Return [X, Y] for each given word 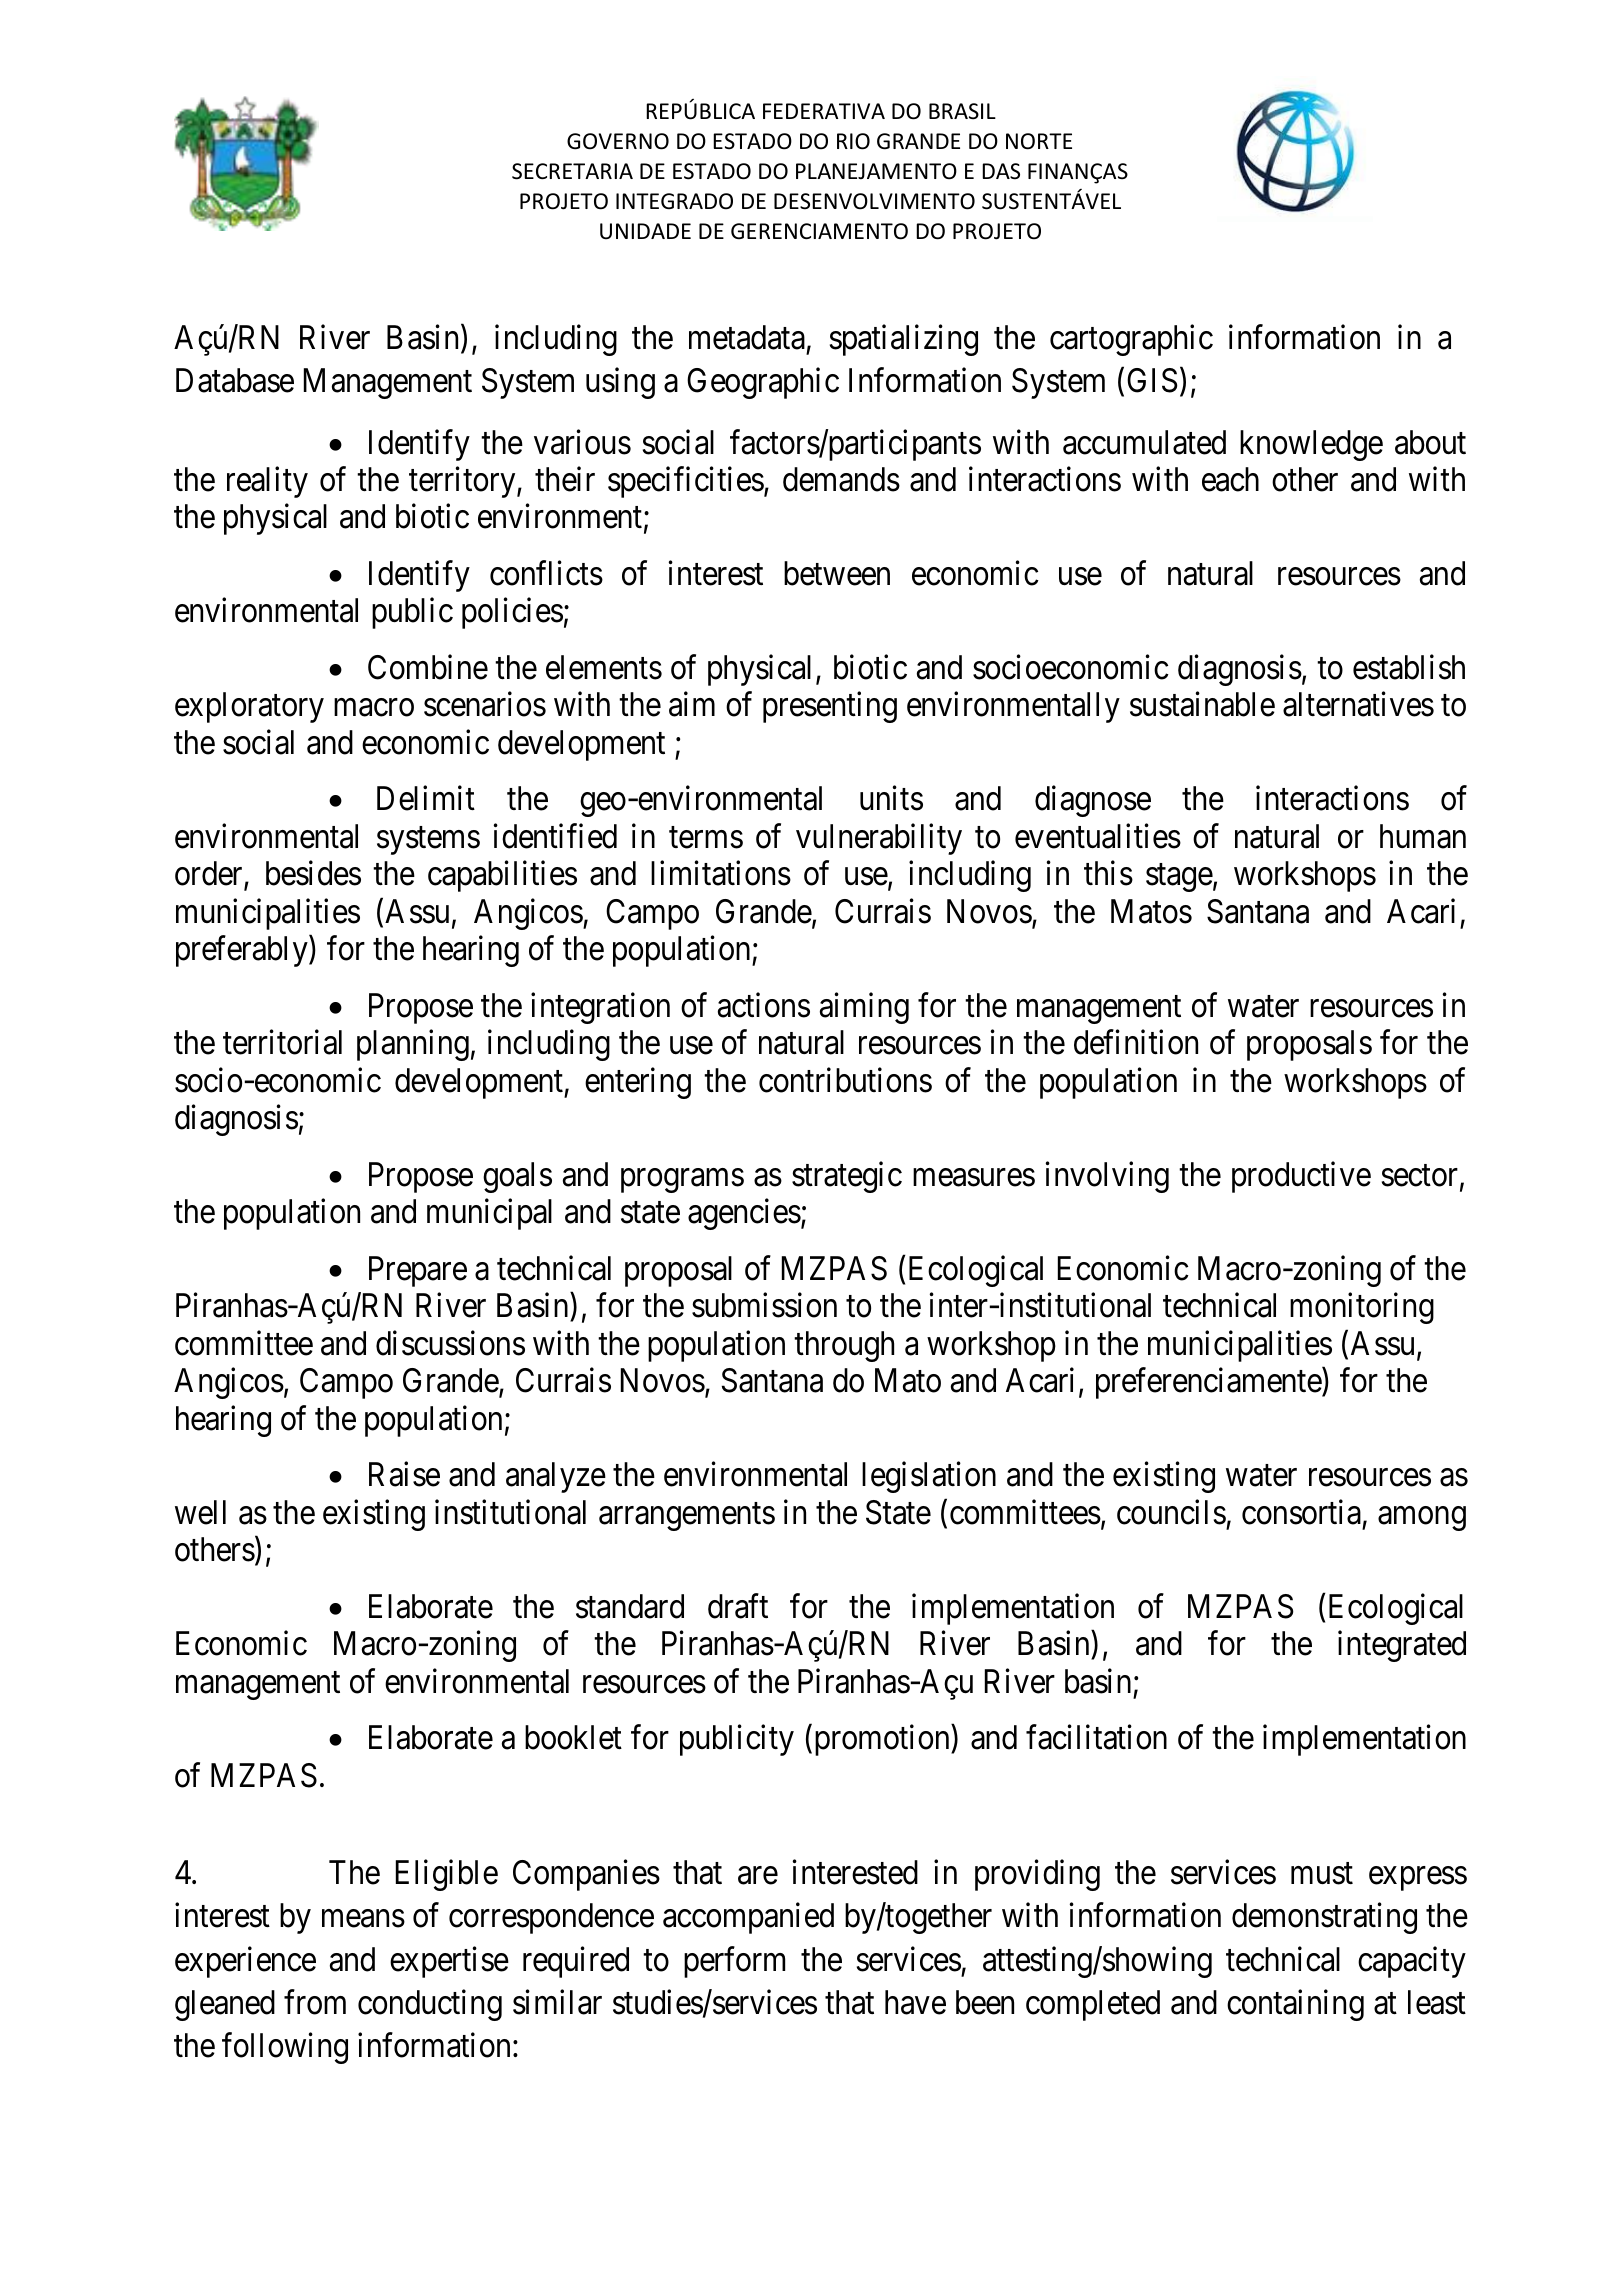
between [837, 573]
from [315, 2002]
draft [738, 1606]
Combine [428, 667]
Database [235, 380]
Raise [404, 1474]
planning [413, 1045]
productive [1301, 1177]
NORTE [1039, 141]
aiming [864, 1008]
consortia [1301, 1512]
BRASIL [962, 111]
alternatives [1358, 704]
